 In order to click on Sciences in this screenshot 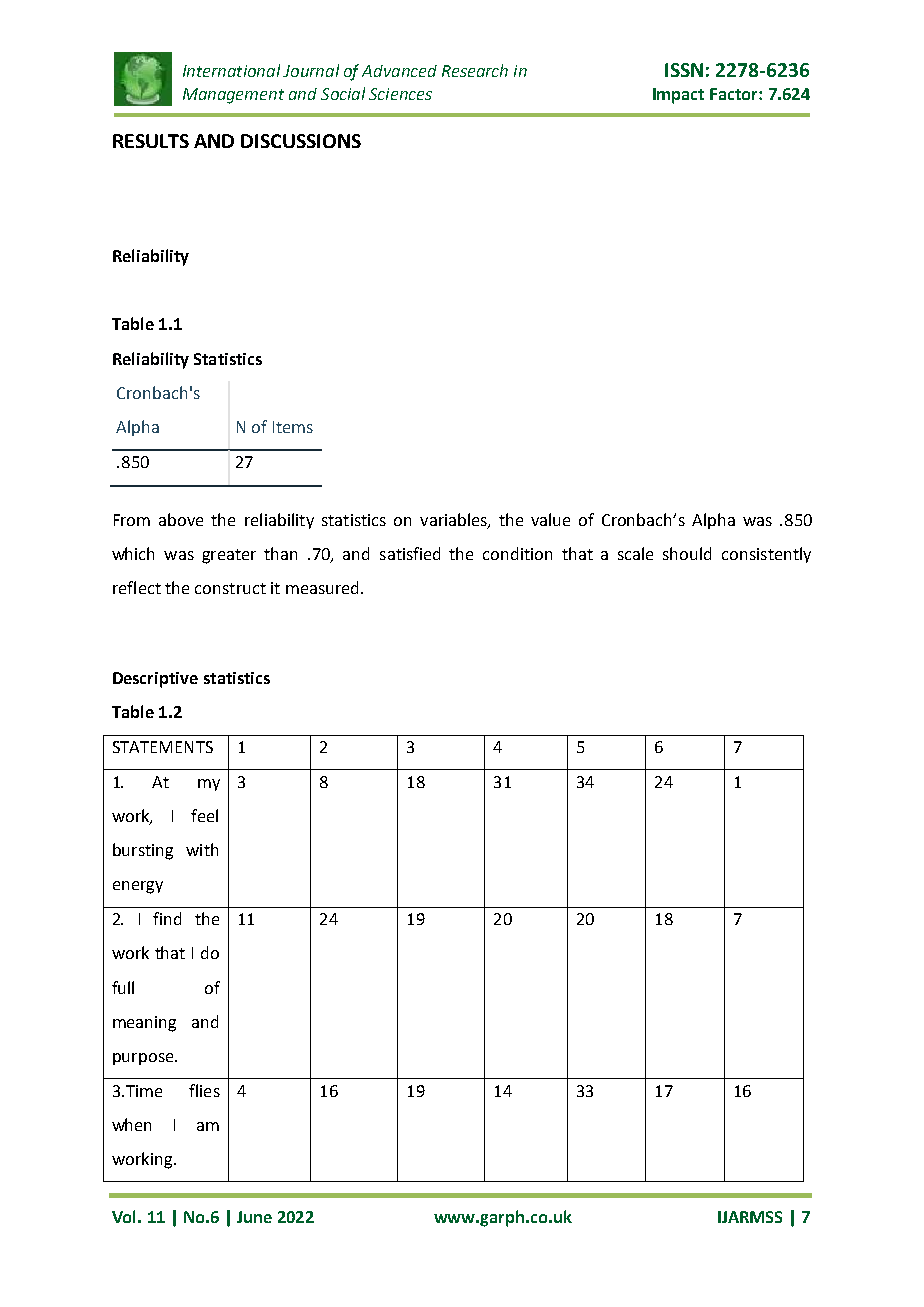, I will do `click(400, 94)`.
